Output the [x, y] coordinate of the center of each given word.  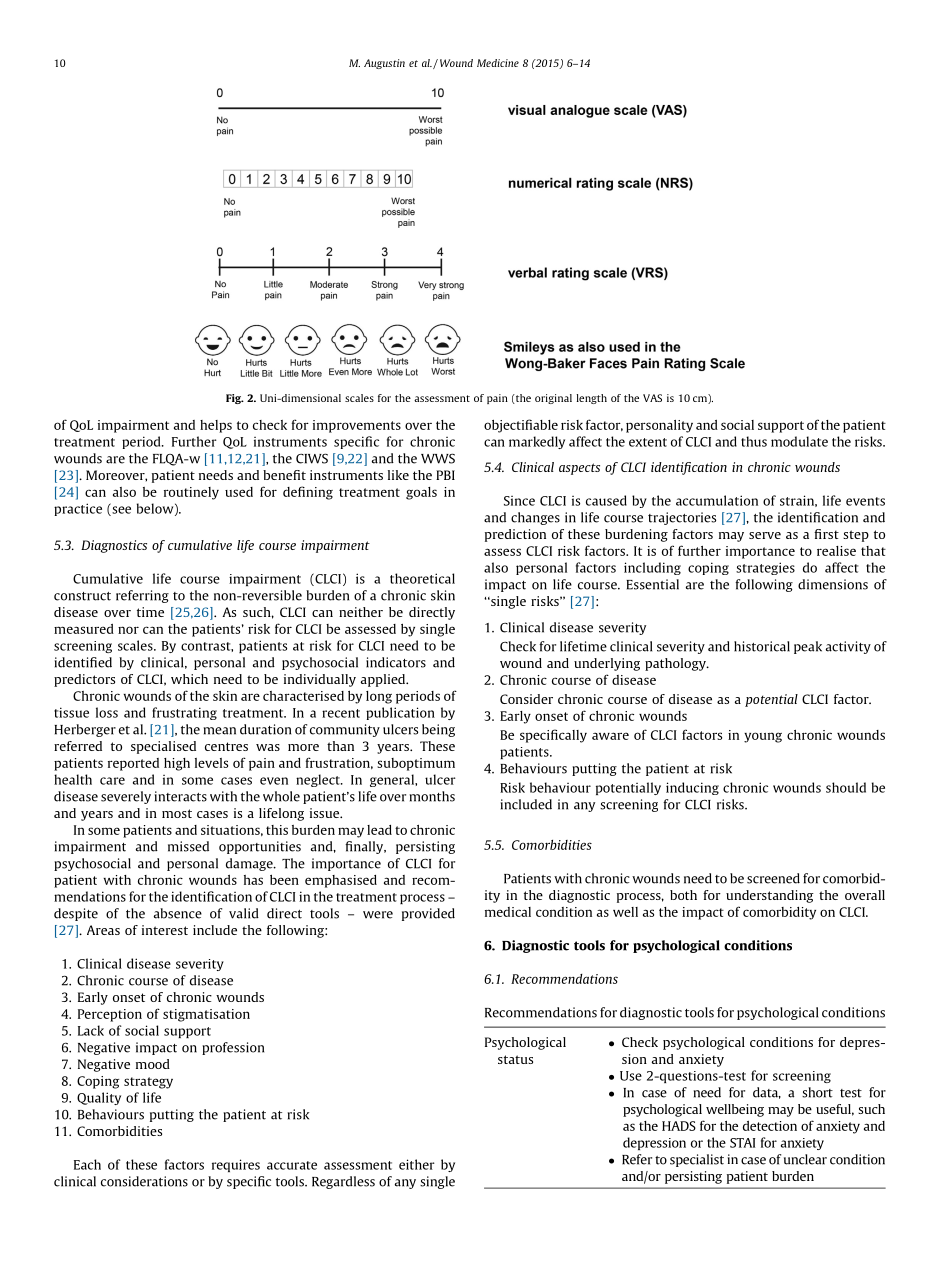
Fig [234, 399]
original [553, 399]
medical [508, 912]
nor [128, 630]
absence [178, 913]
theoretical [422, 578]
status [515, 1059]
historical [762, 646]
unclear [805, 1159]
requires [236, 1165]
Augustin [384, 64]
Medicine [498, 63]
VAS [652, 398]
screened [773, 878]
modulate [799, 441]
